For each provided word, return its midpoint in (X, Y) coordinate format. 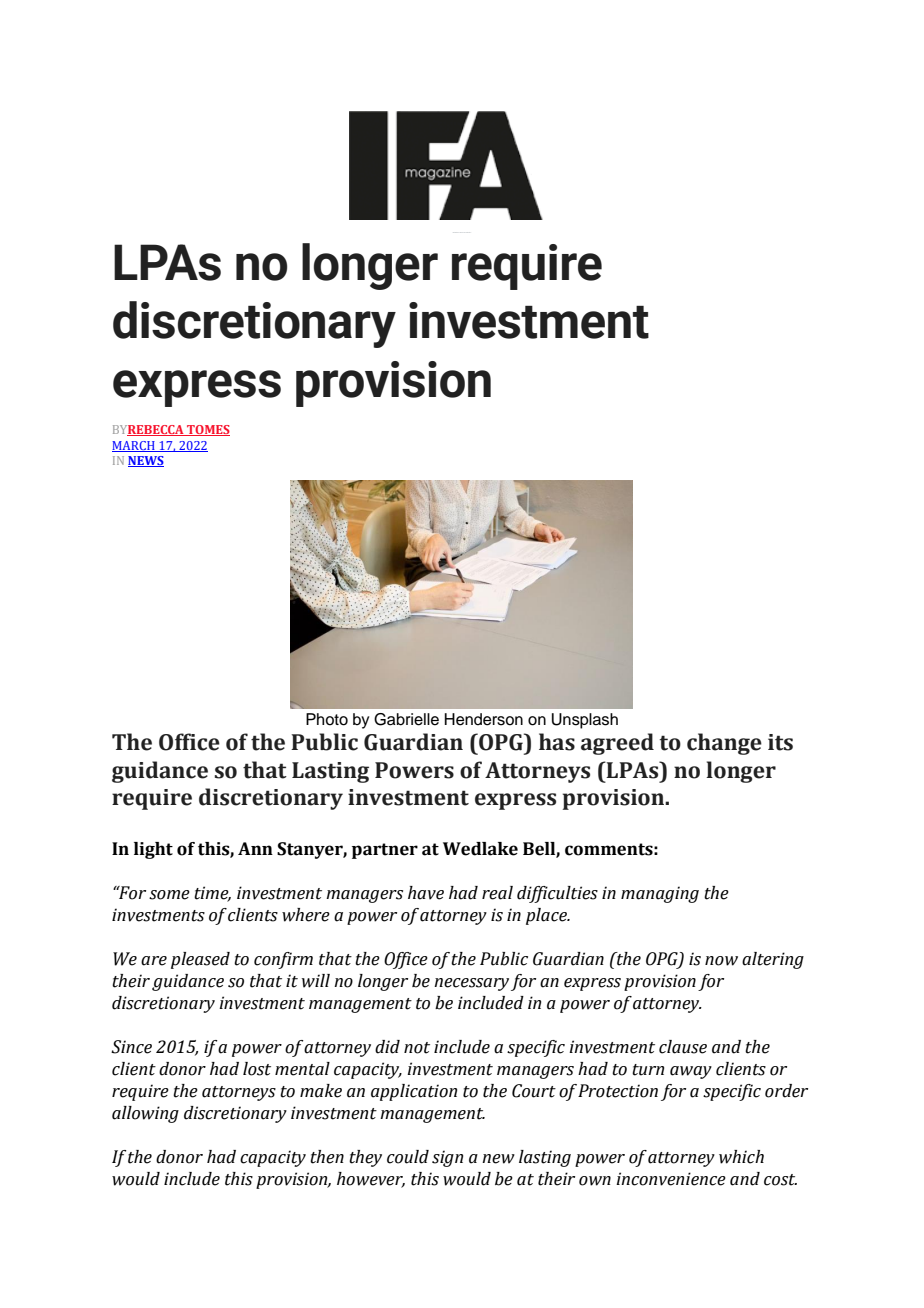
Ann (255, 848)
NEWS (146, 461)
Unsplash (585, 721)
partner (385, 851)
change (724, 744)
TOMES (207, 430)
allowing (145, 1114)
